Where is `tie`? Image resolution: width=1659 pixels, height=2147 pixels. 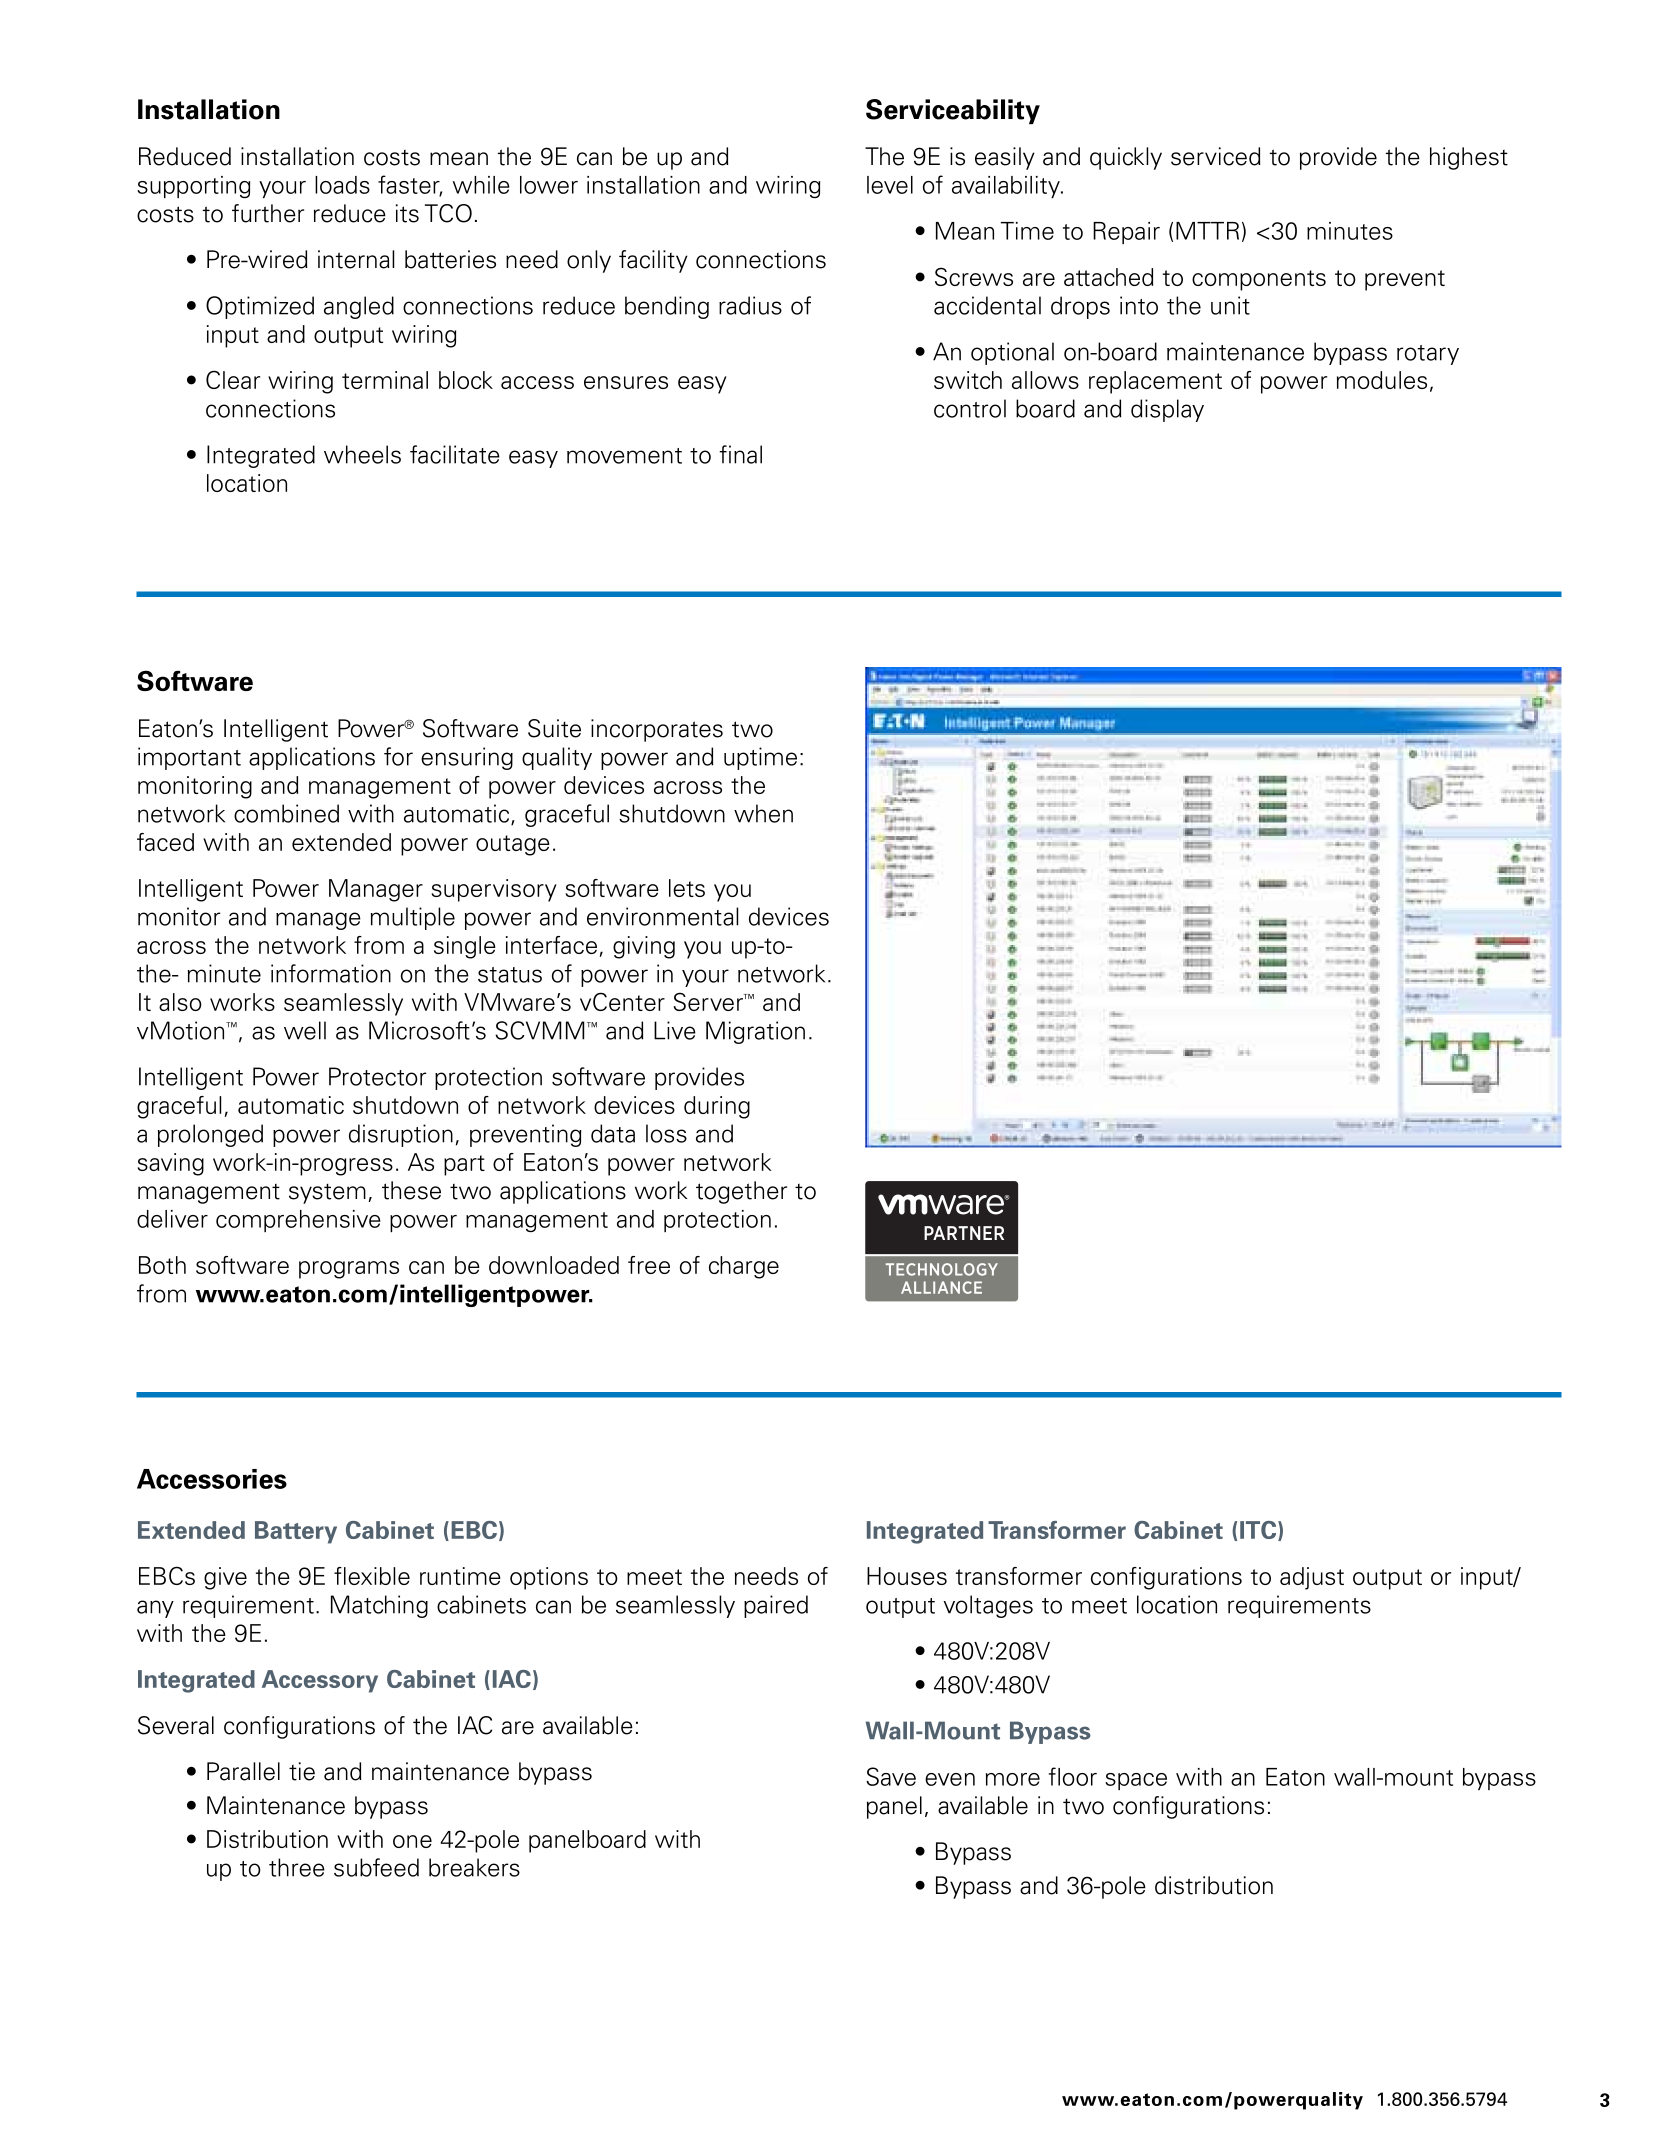
tie is located at coordinates (302, 1771).
